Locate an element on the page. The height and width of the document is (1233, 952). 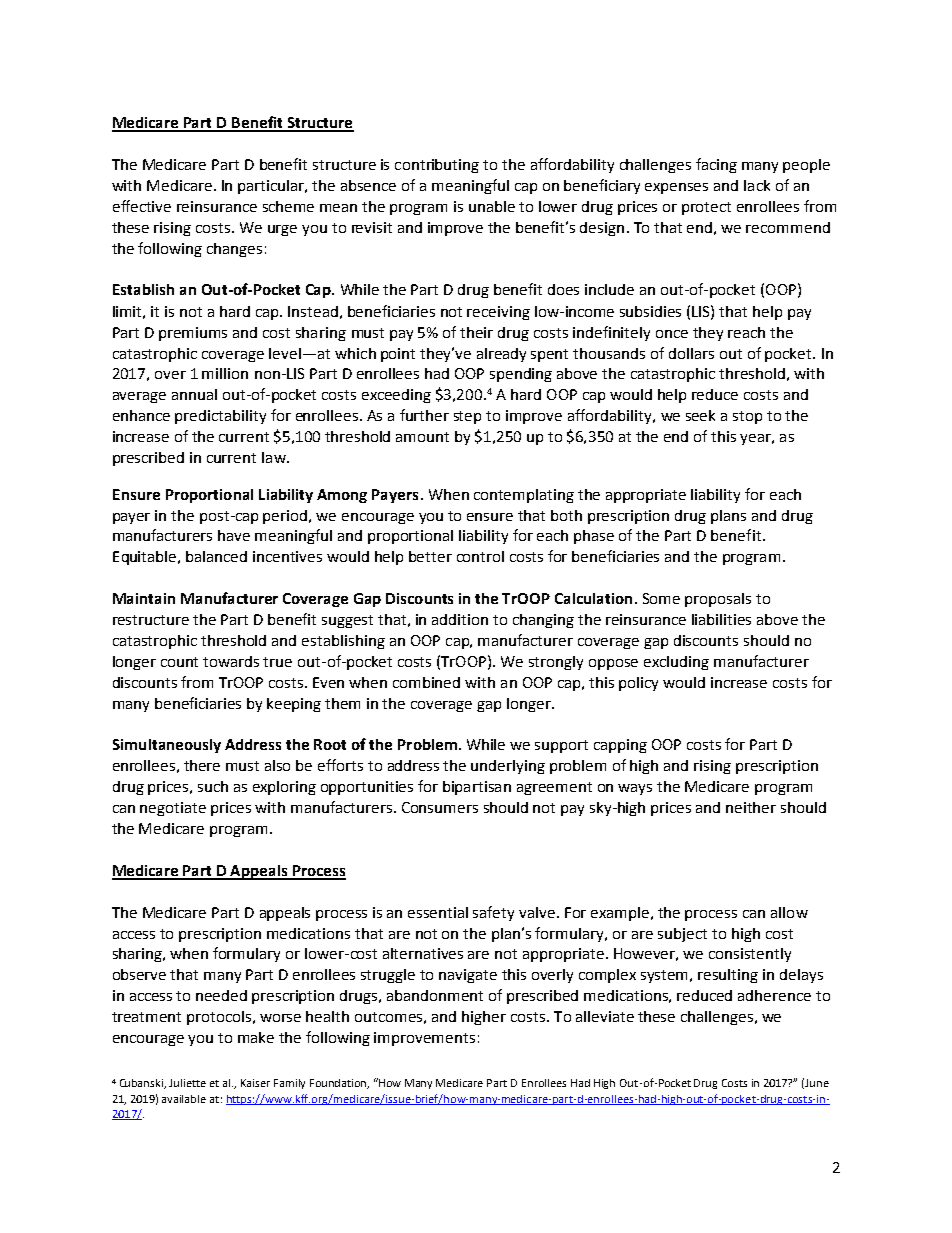
towards is located at coordinates (231, 661).
